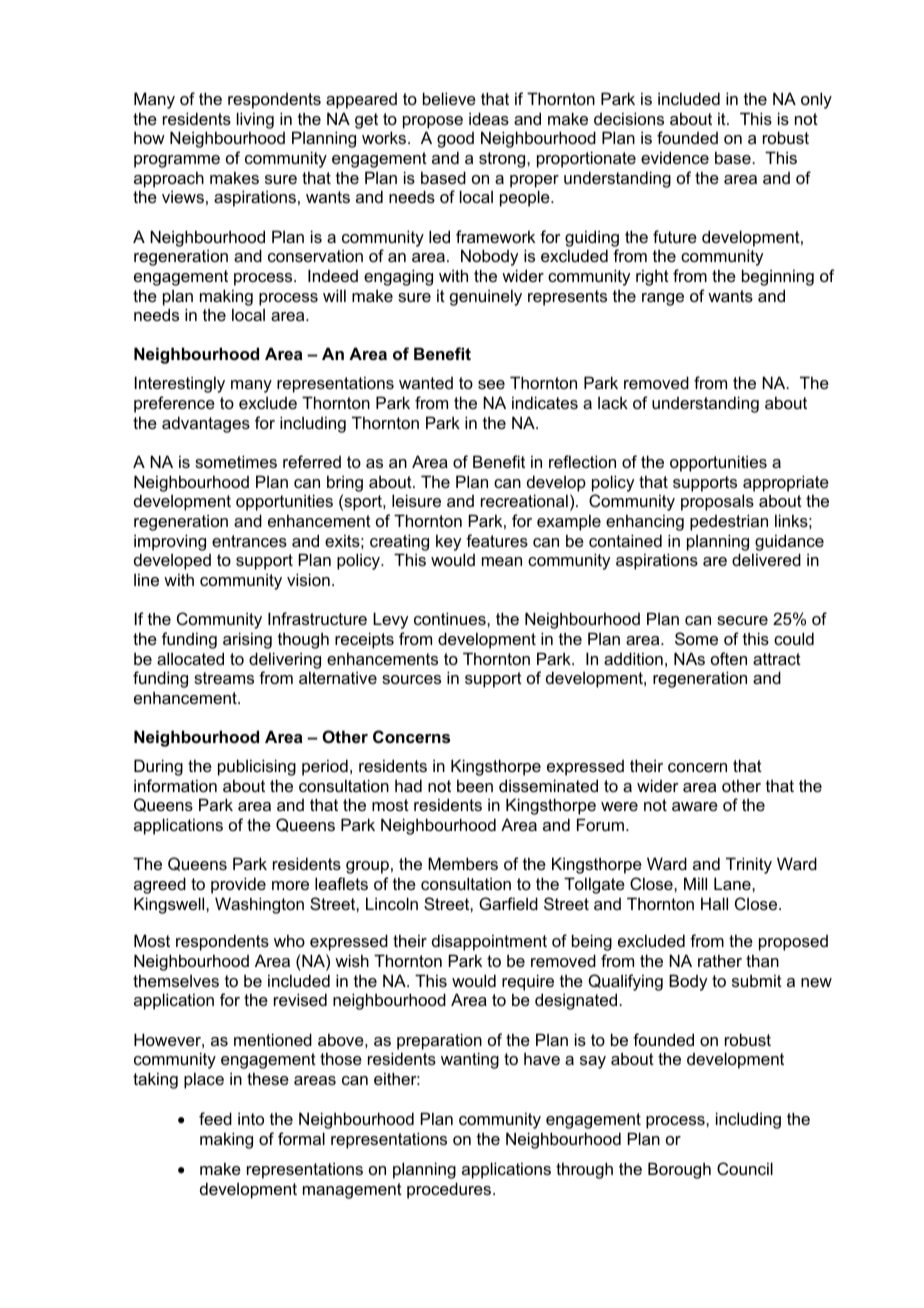 Image resolution: width=924 pixels, height=1308 pixels. What do you see at coordinates (255, 120) in the screenshot?
I see `living` at bounding box center [255, 120].
